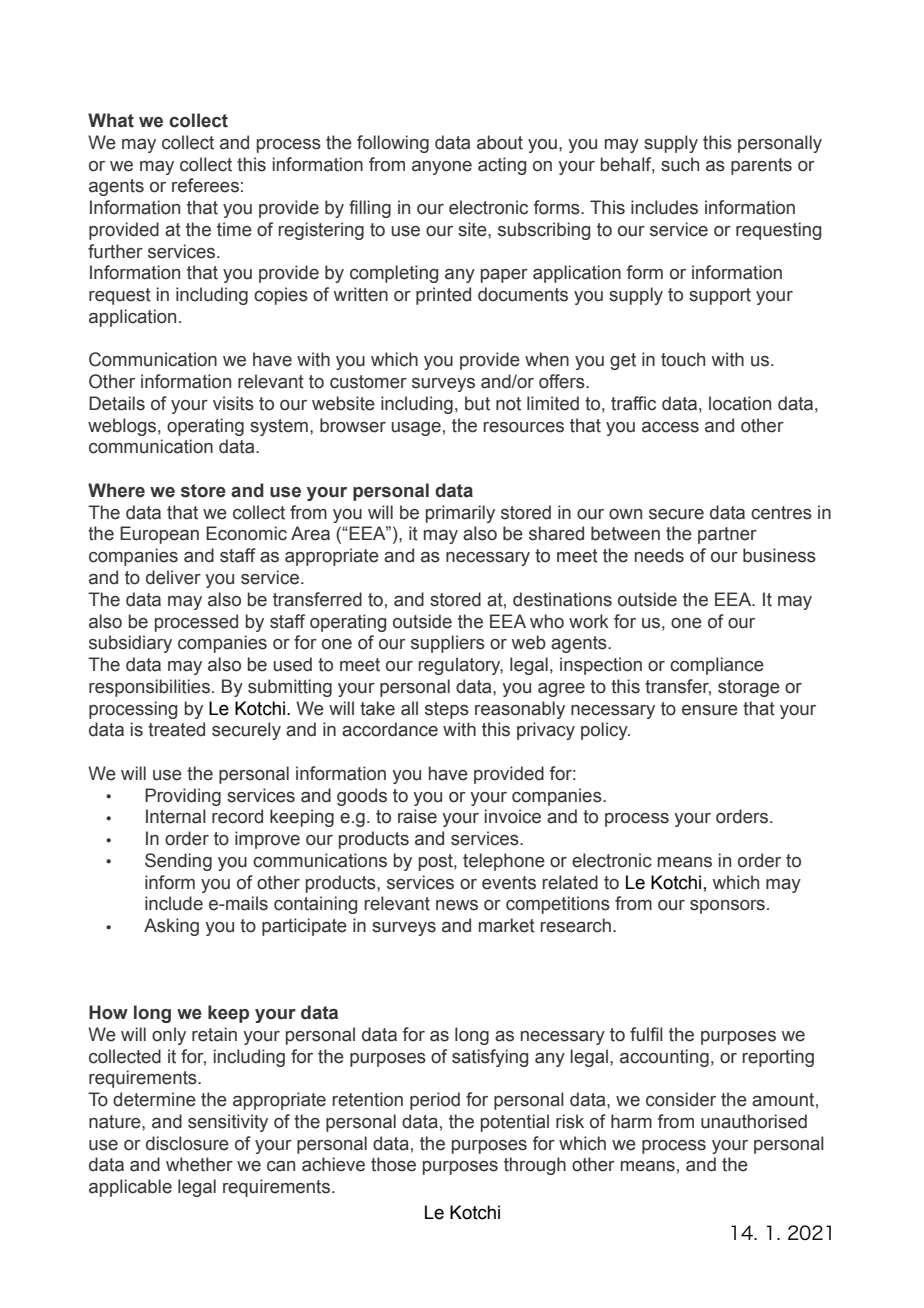  Describe the element at coordinates (448, 644) in the screenshot. I see `suppliers` at that location.
